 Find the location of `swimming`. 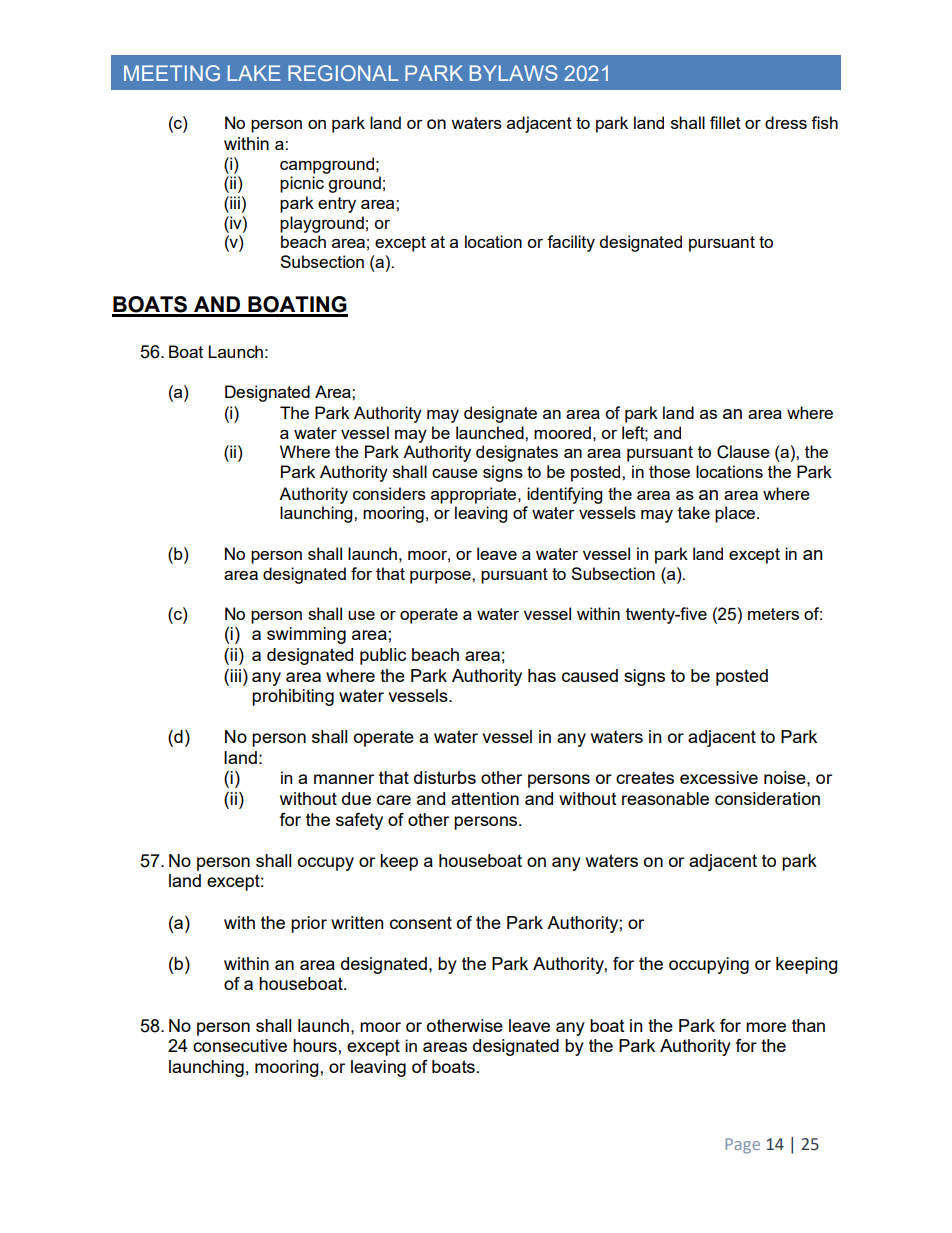

swimming is located at coordinates (306, 635).
